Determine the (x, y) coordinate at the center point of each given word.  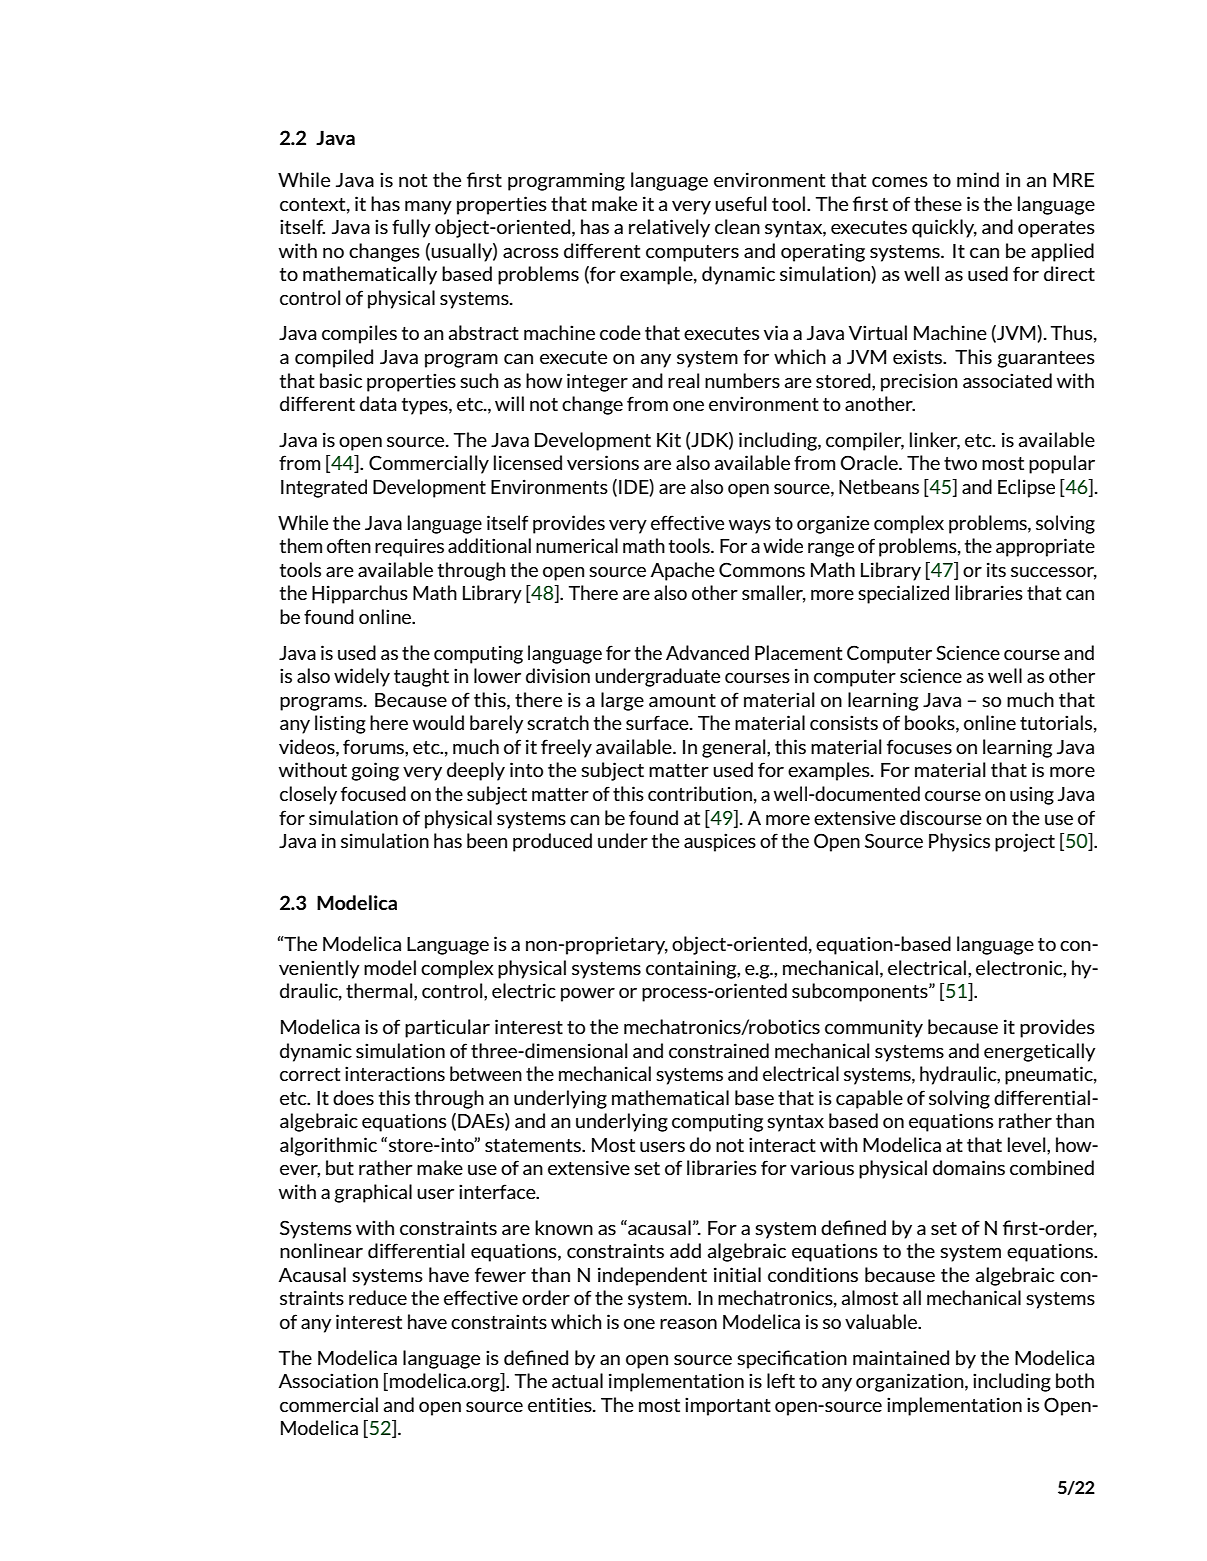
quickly (944, 228)
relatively (669, 228)
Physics (959, 842)
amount (682, 700)
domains (969, 1167)
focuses (919, 746)
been (487, 840)
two (960, 463)
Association (328, 1380)
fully (411, 228)
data (378, 403)
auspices (720, 842)
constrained (719, 1050)
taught (421, 677)
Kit (669, 439)
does (353, 1097)
